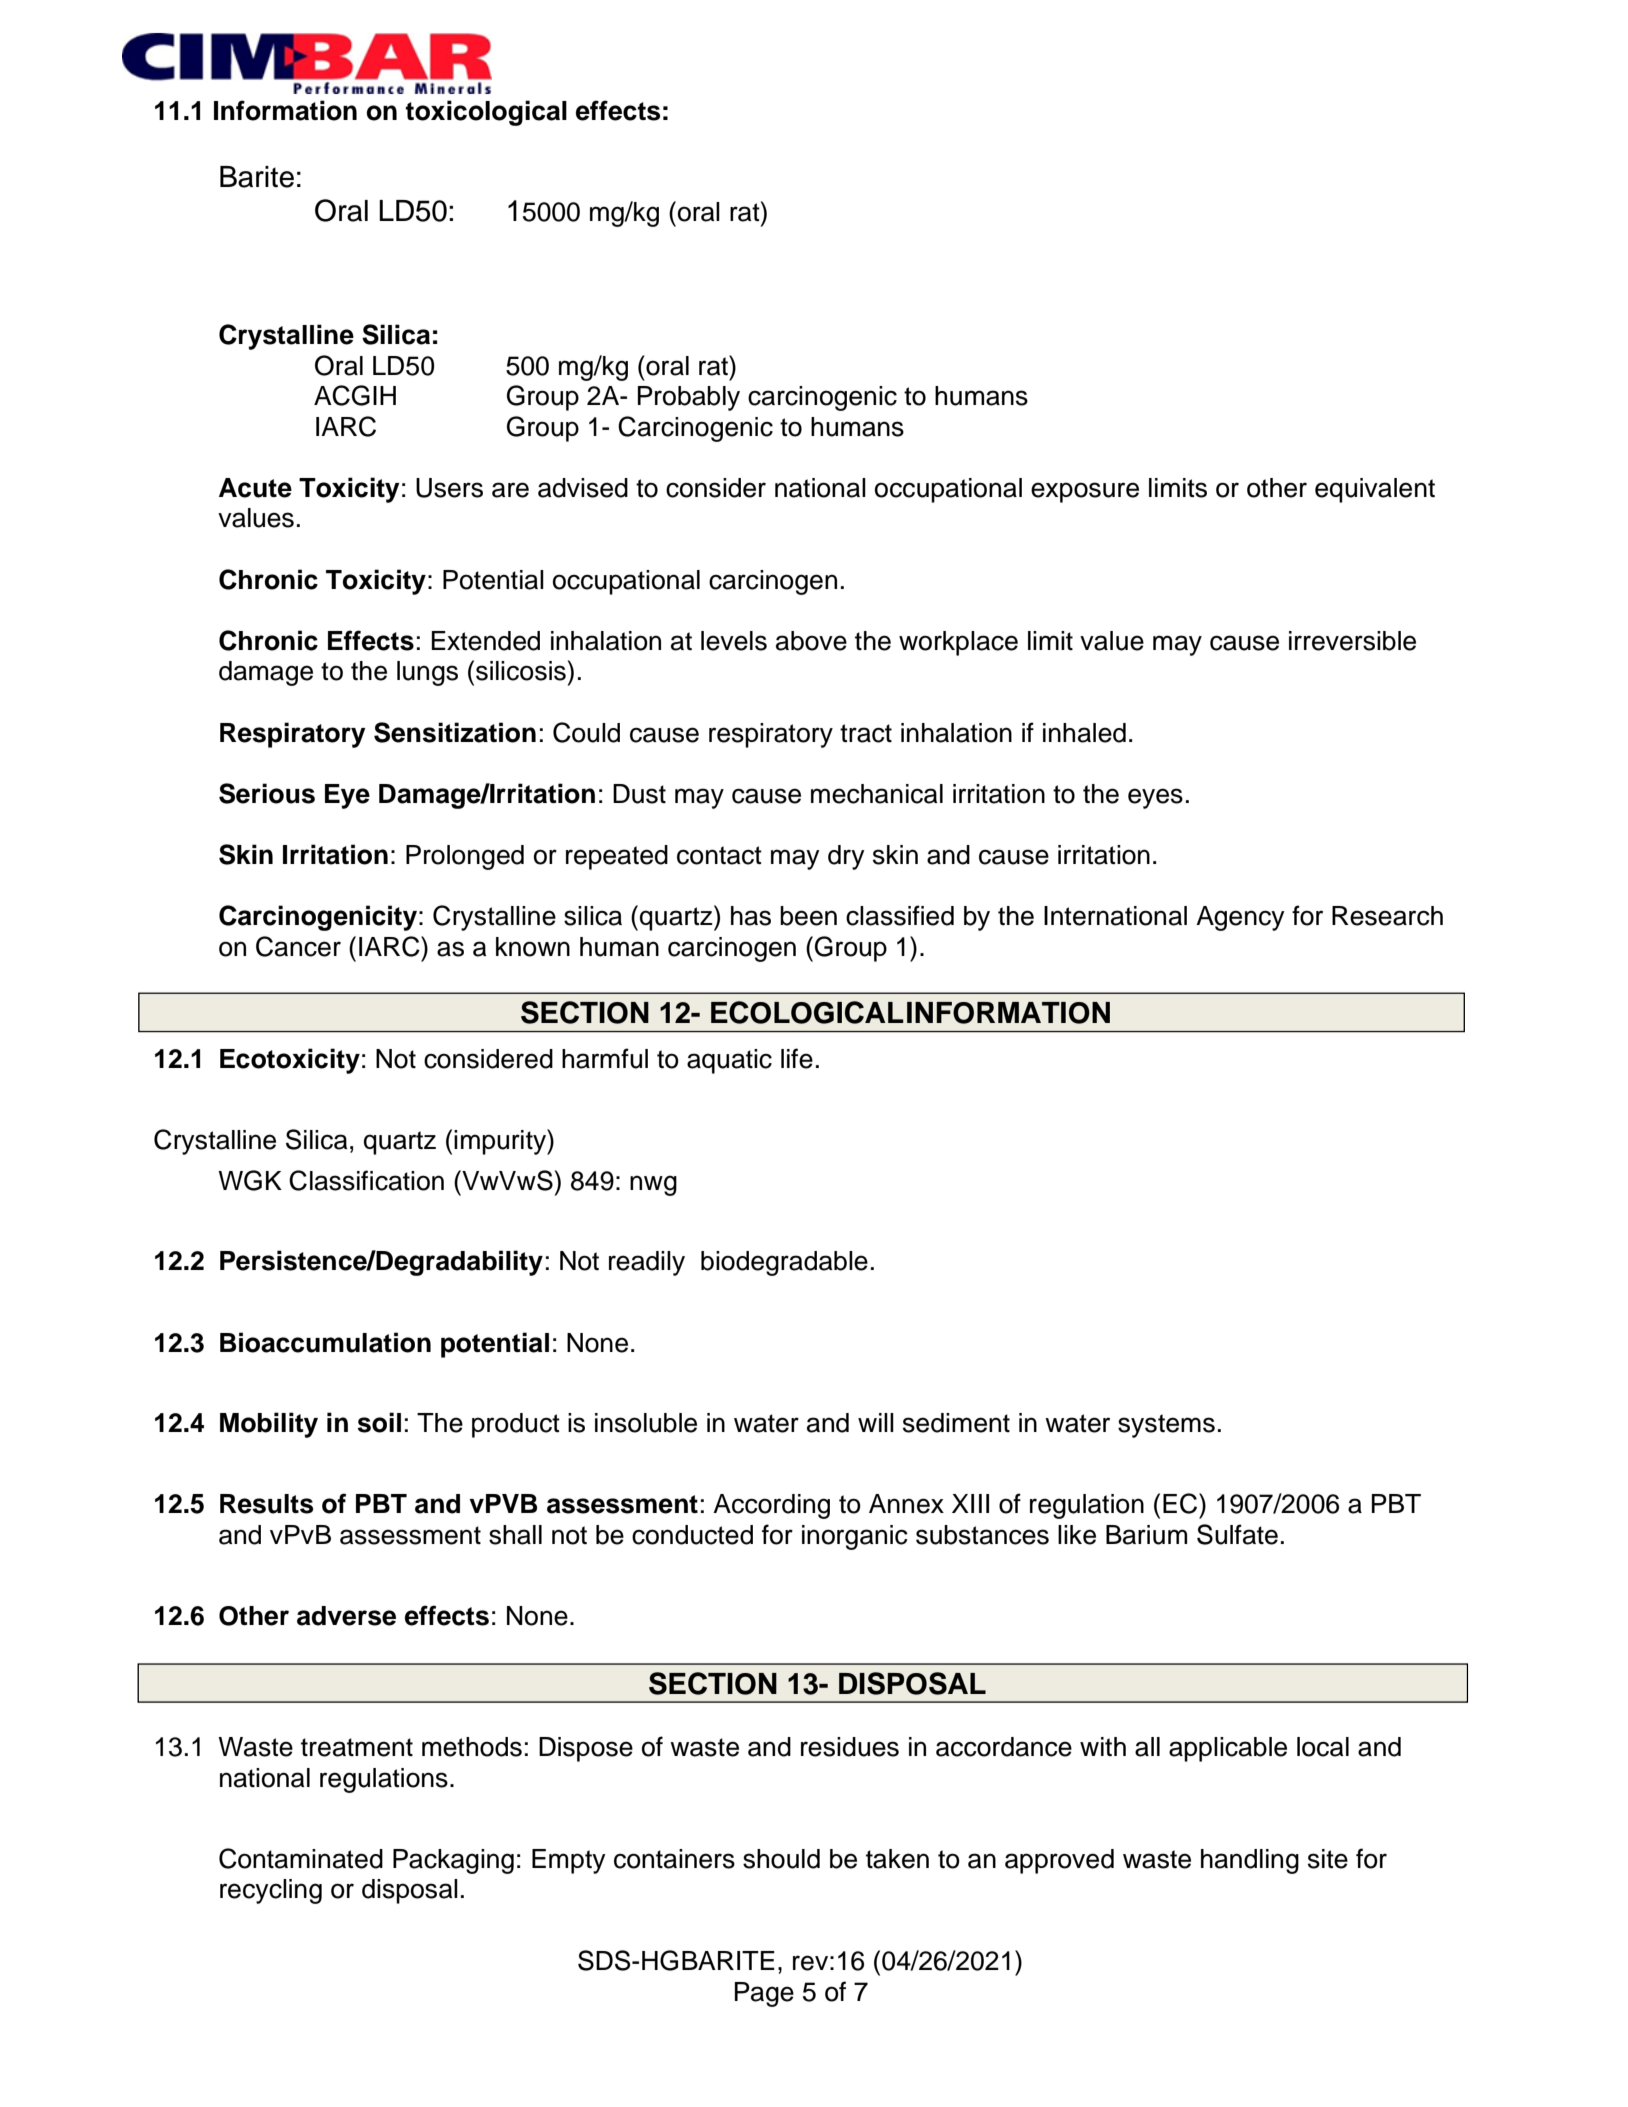 This page has width=1628, height=2107. What do you see at coordinates (866, 733) in the page?
I see `tract` at bounding box center [866, 733].
